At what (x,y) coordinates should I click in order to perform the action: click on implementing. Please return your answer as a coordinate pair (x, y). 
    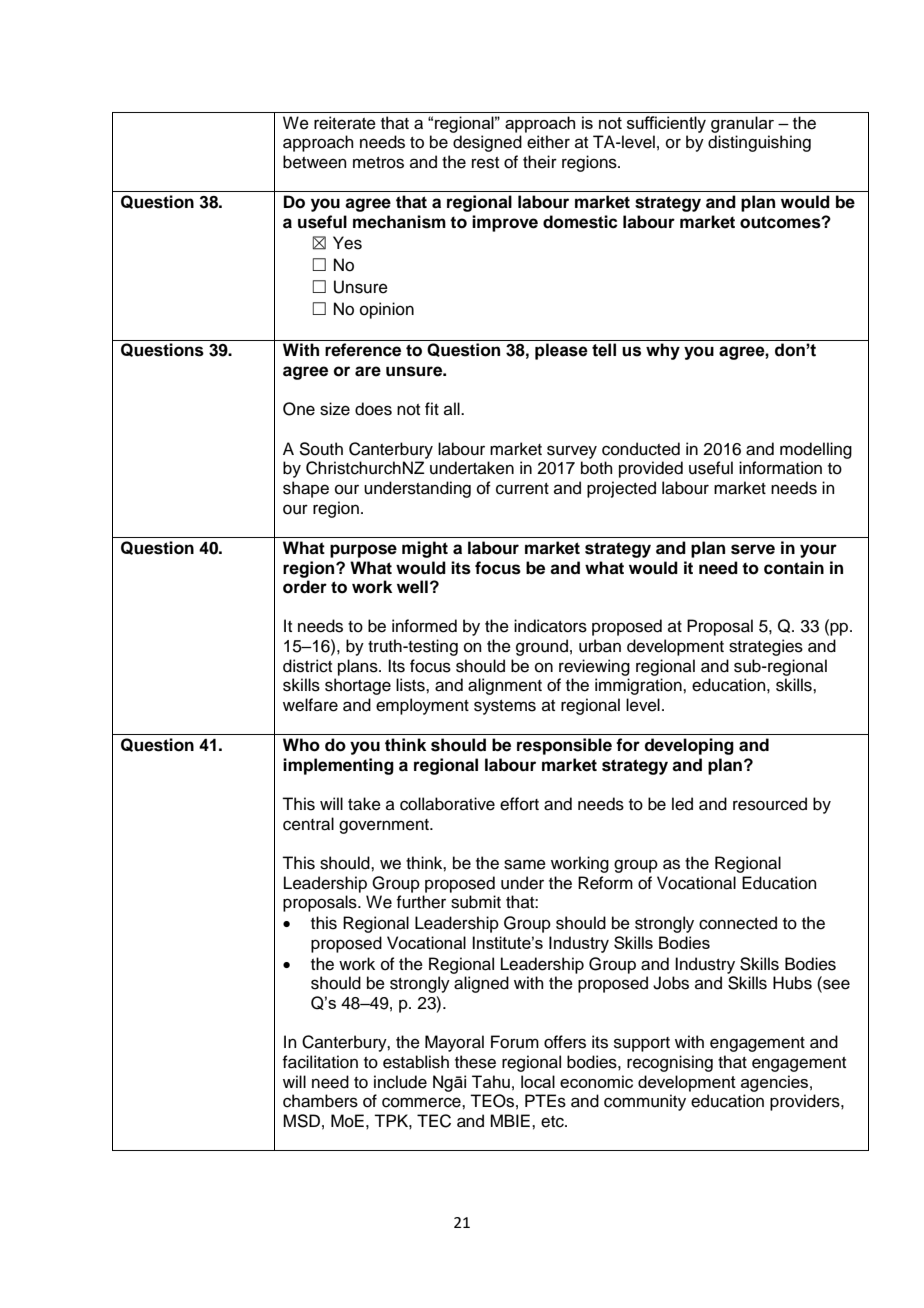
    Looking at the image, I should click on (338, 766).
